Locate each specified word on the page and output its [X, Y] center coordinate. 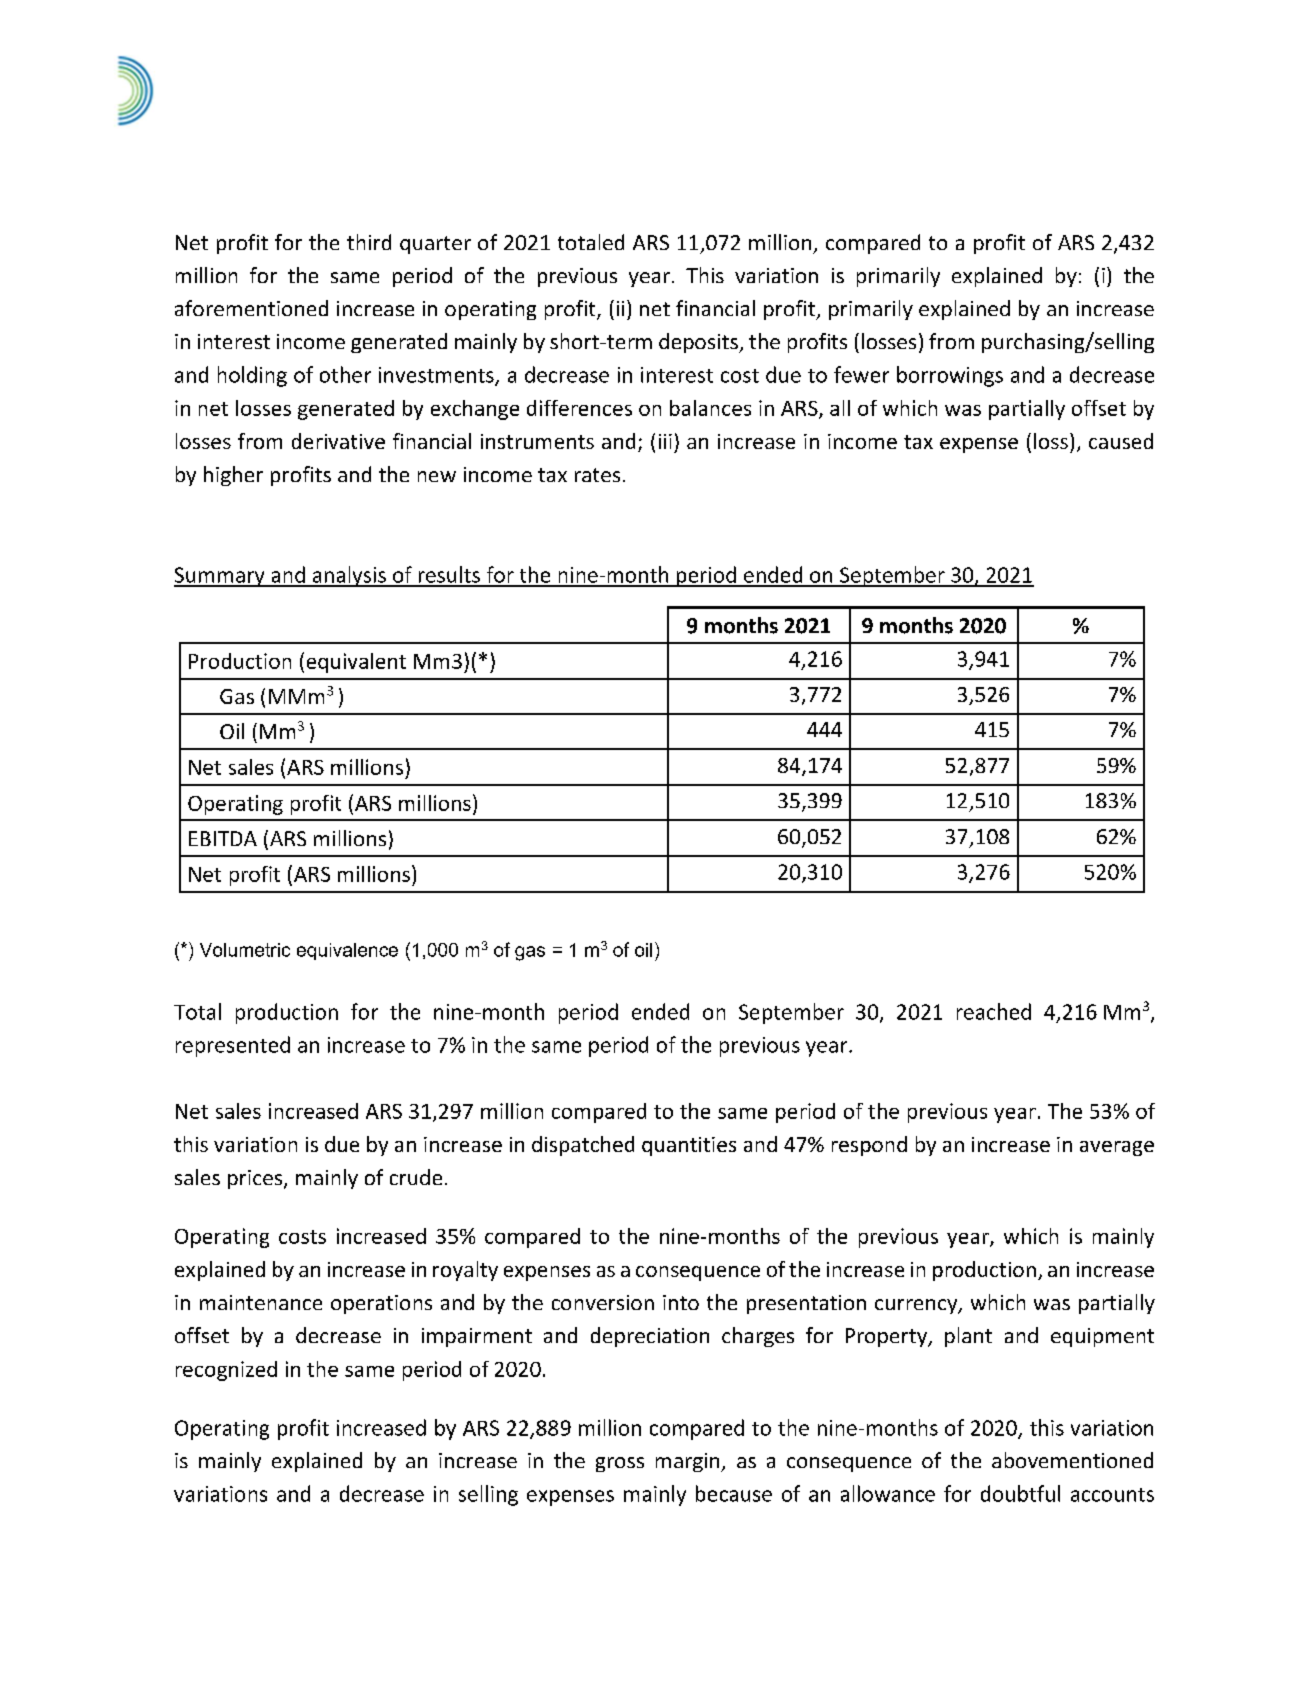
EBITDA [223, 838]
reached [994, 1011]
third [369, 242]
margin [689, 1462]
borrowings [950, 376]
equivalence [347, 951]
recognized [226, 1371]
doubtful [1020, 1493]
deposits [699, 343]
